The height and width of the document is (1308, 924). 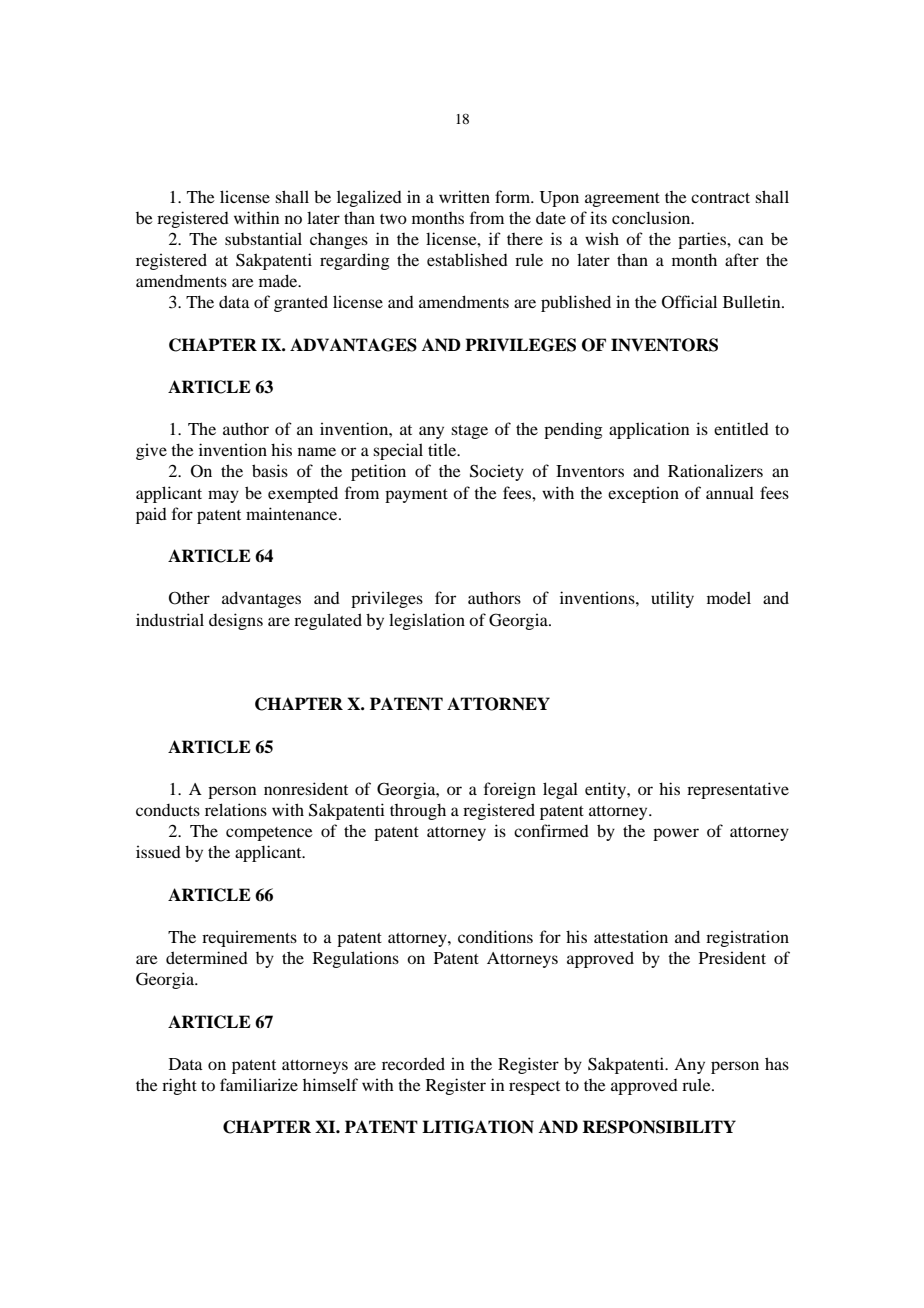 What do you see at coordinates (263, 238) in the document?
I see `substantial` at bounding box center [263, 238].
